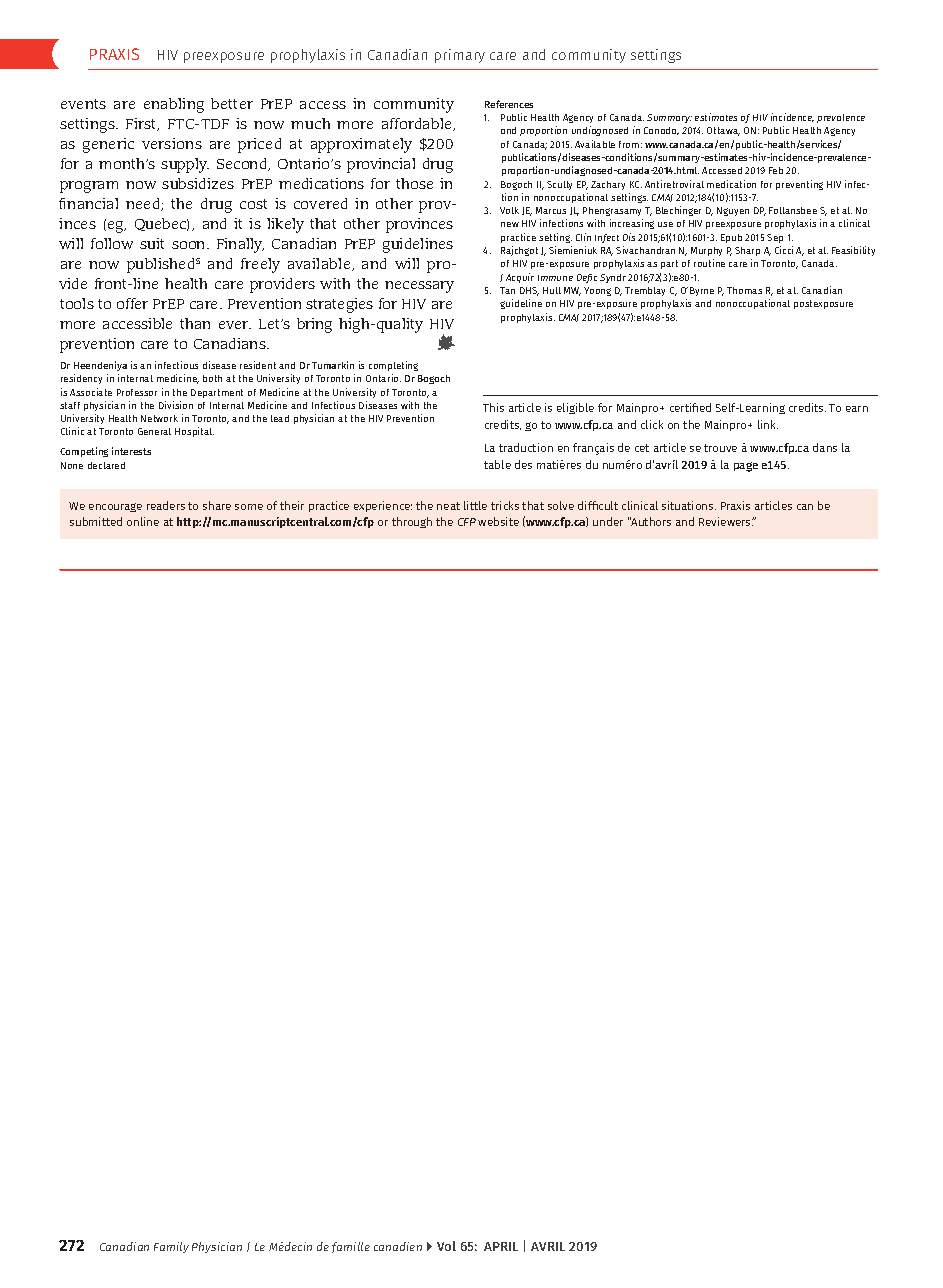 The image size is (943, 1288). I want to click on primary, so click(460, 56).
